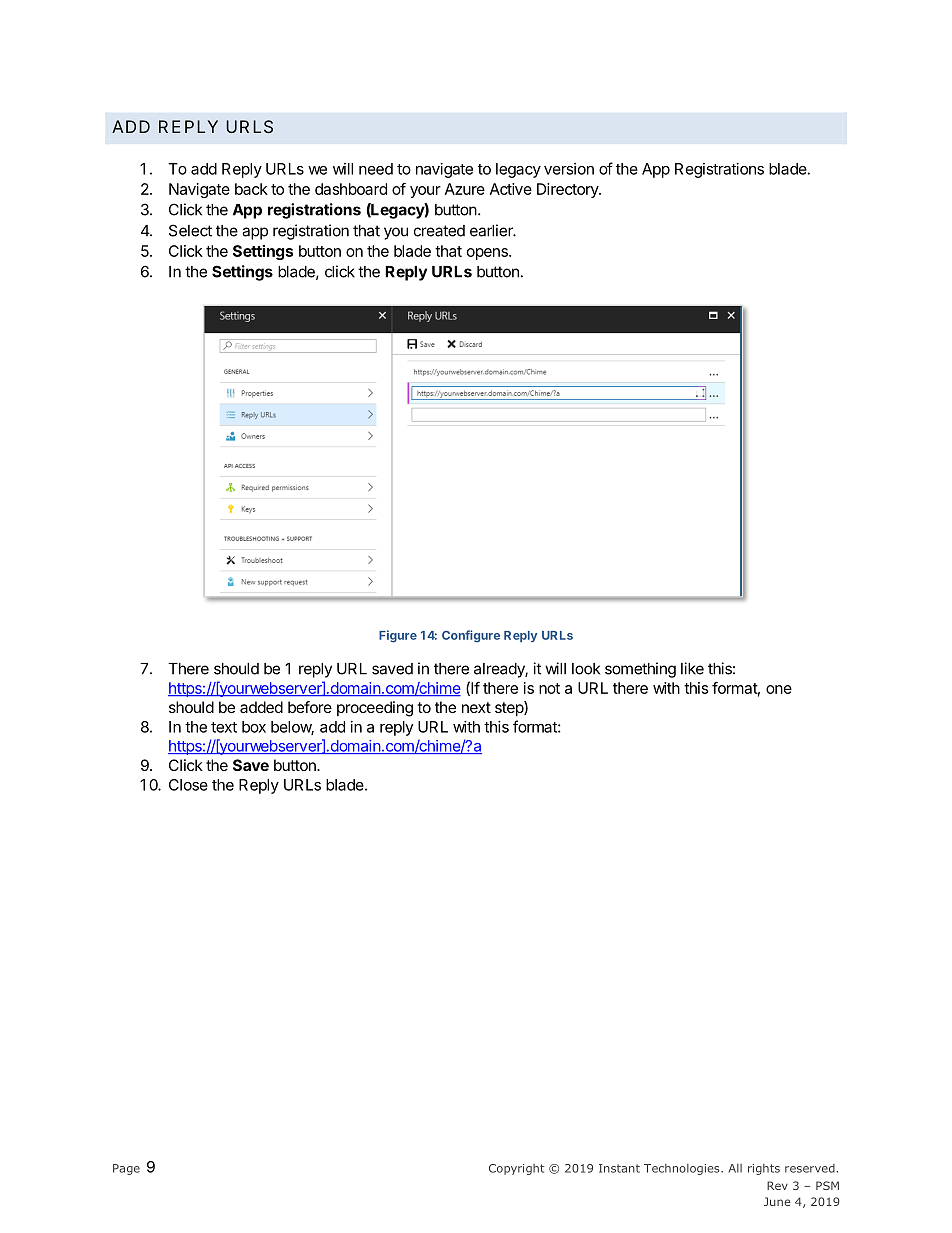 The height and width of the page is (1233, 952). Describe the element at coordinates (692, 668) in the page. I see `like` at that location.
